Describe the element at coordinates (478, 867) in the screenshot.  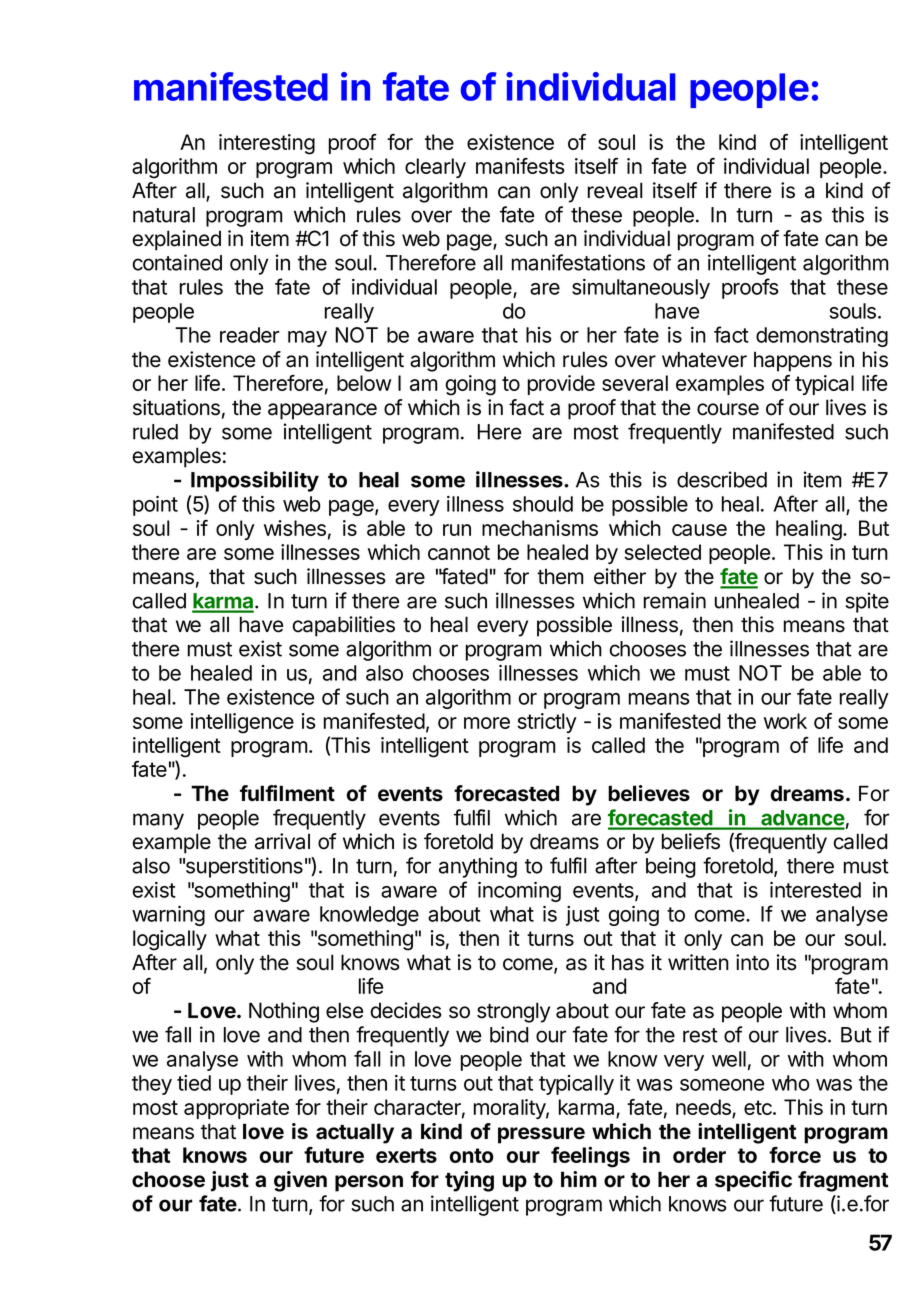
I see `anything` at that location.
